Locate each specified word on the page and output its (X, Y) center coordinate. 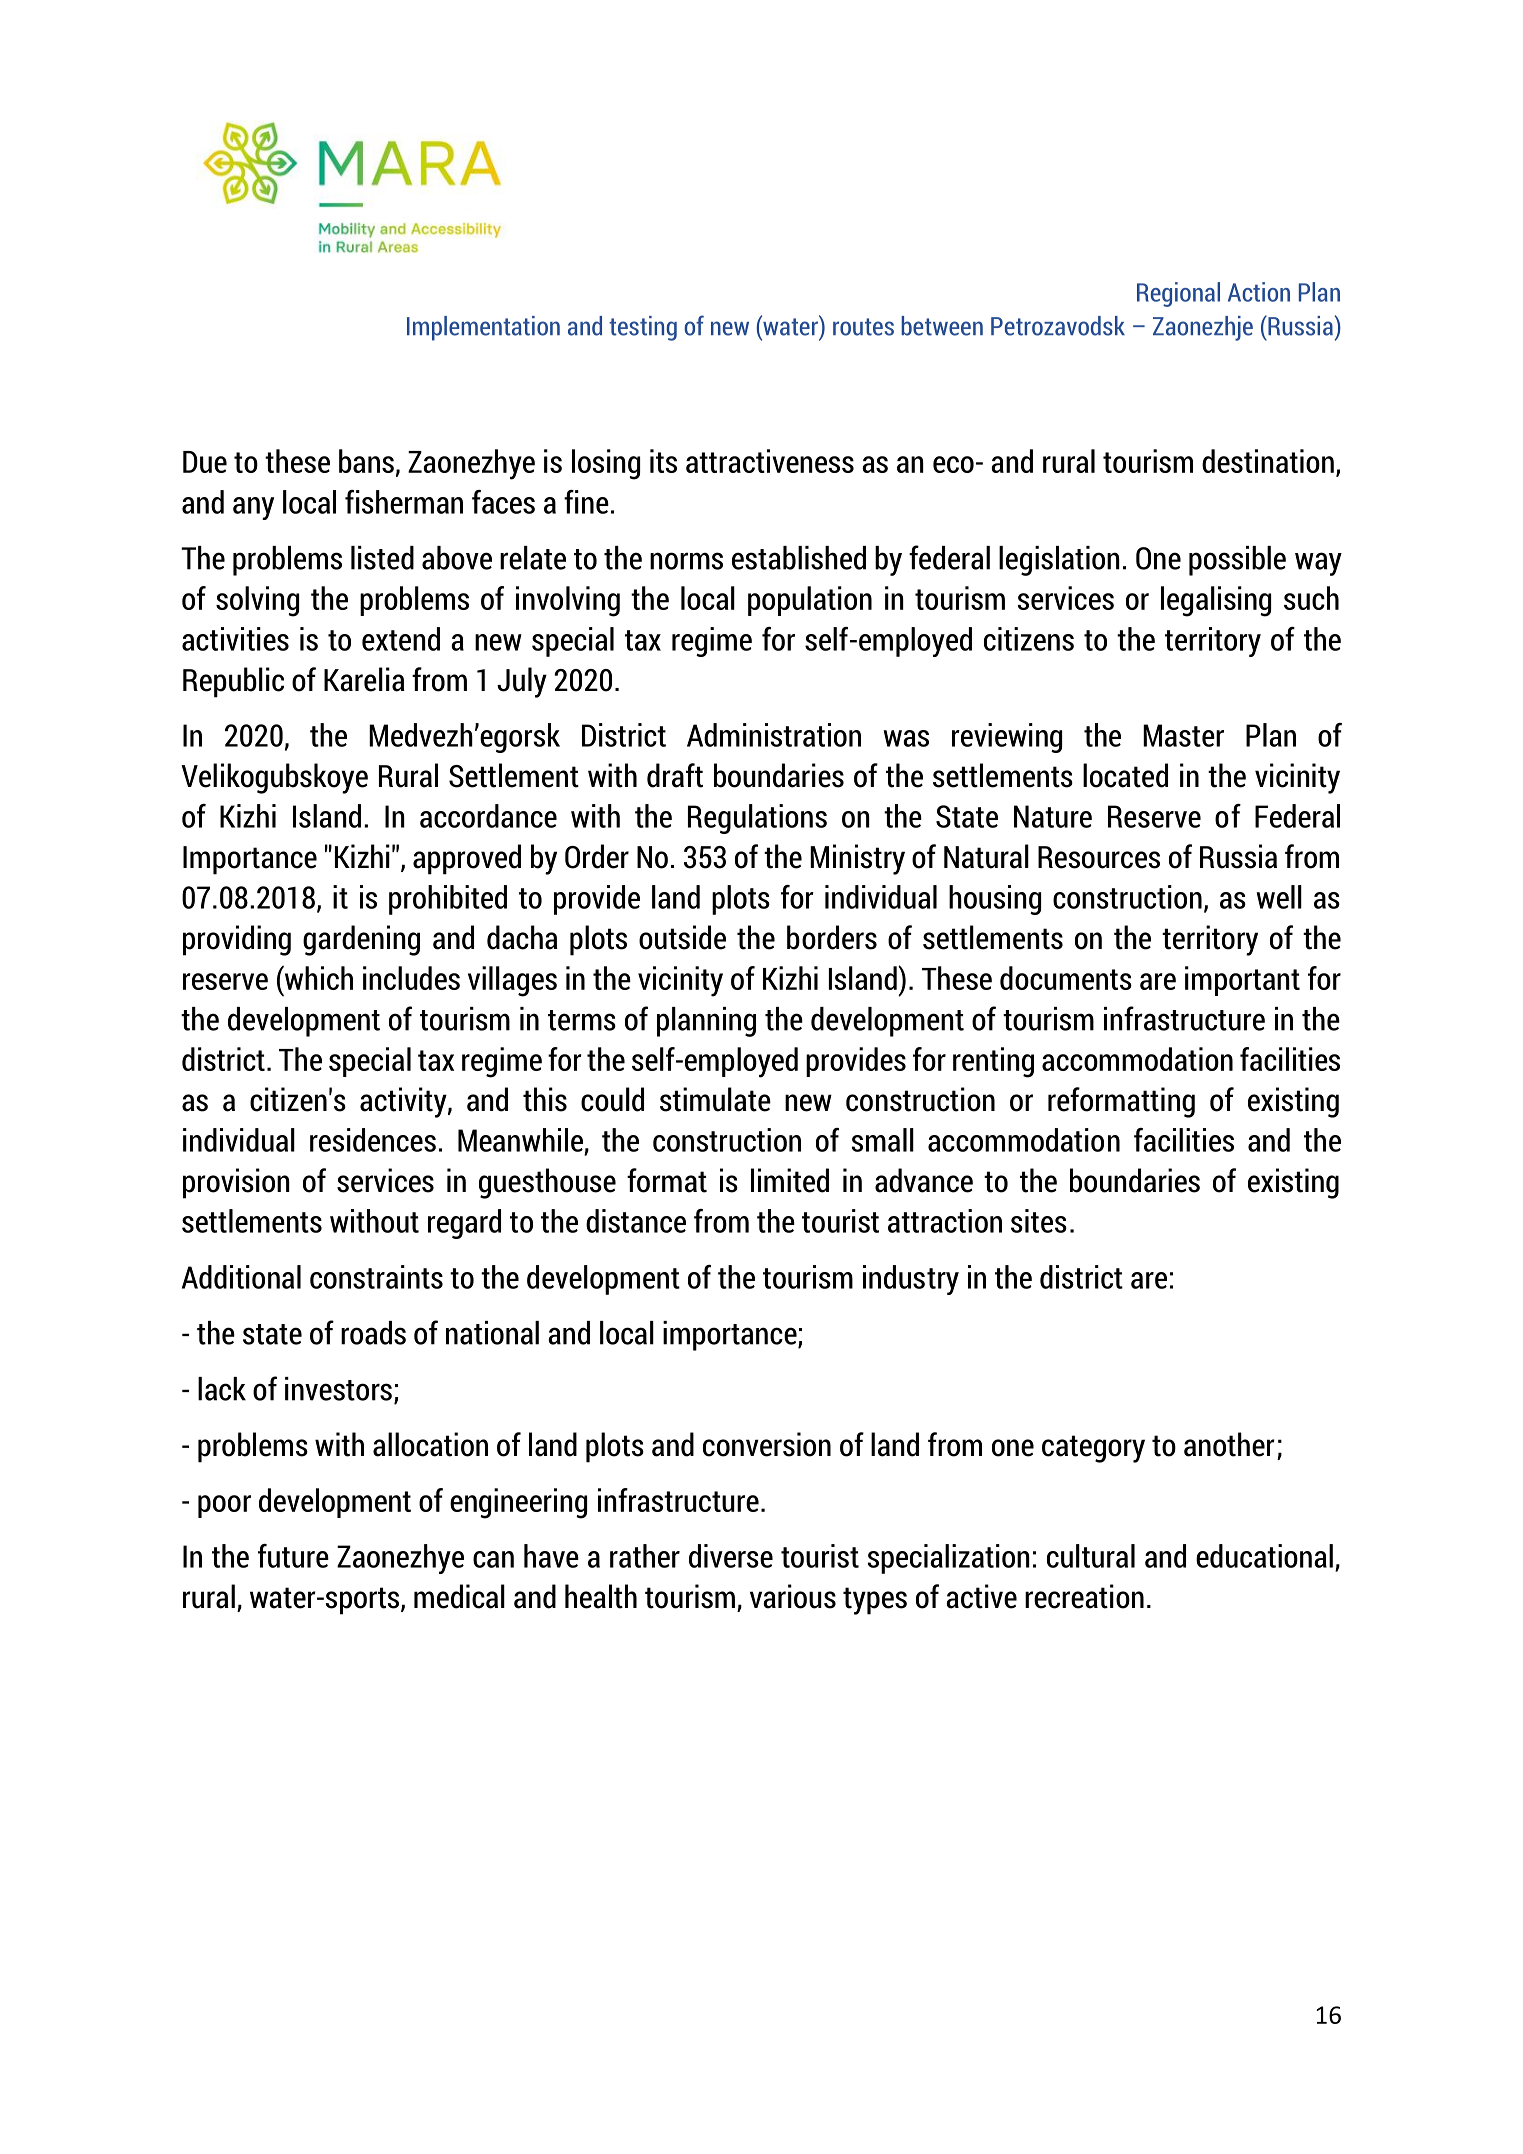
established (799, 558)
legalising (1216, 601)
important (1242, 981)
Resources (1099, 857)
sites (1039, 1221)
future (293, 1556)
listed (382, 558)
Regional (1178, 294)
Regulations (757, 819)
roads (373, 1333)
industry (911, 1280)
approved (467, 859)
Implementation (483, 328)
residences (373, 1140)
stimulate (715, 1099)
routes (863, 327)
